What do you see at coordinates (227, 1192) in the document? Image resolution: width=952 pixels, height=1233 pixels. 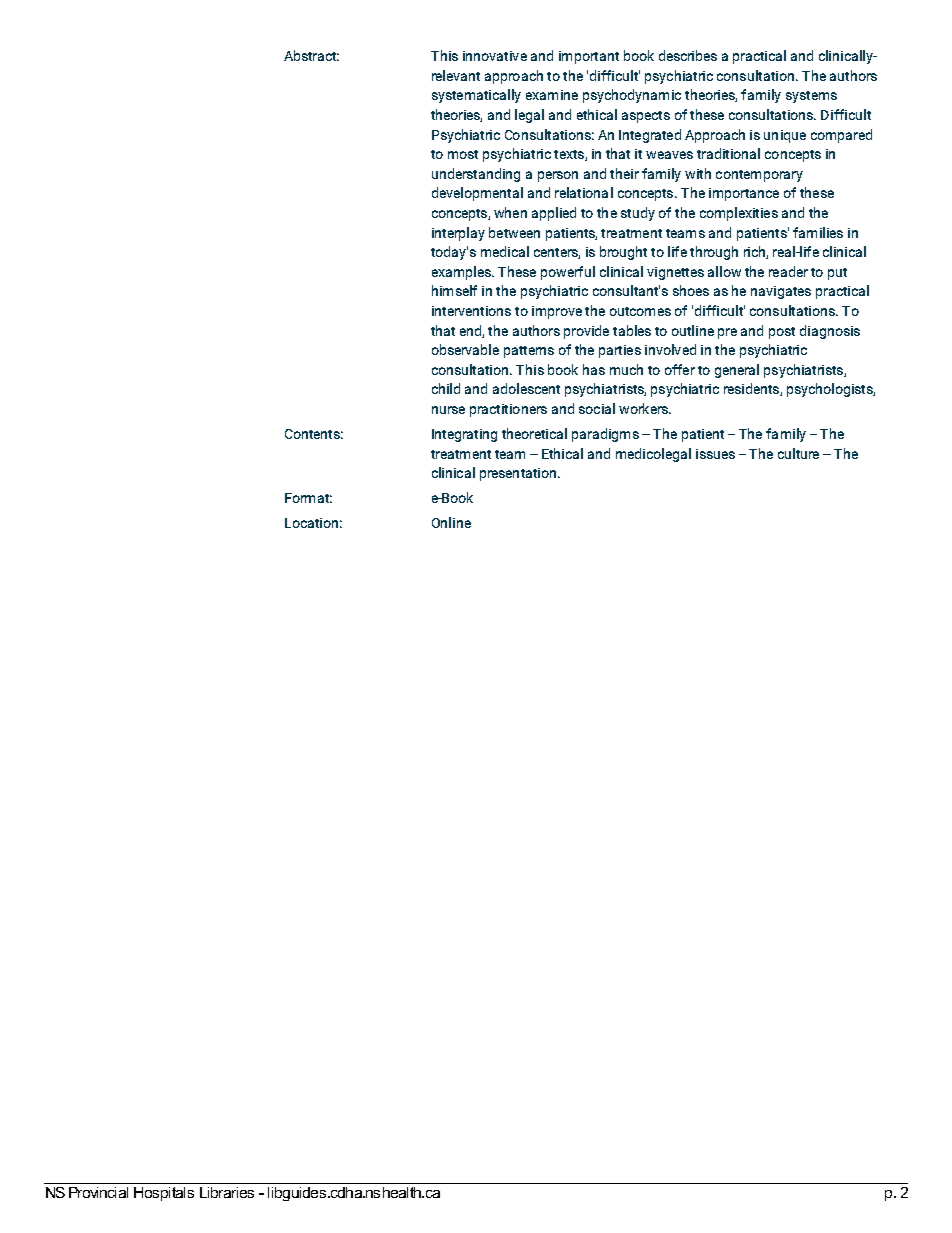 I see `Libraries` at bounding box center [227, 1192].
